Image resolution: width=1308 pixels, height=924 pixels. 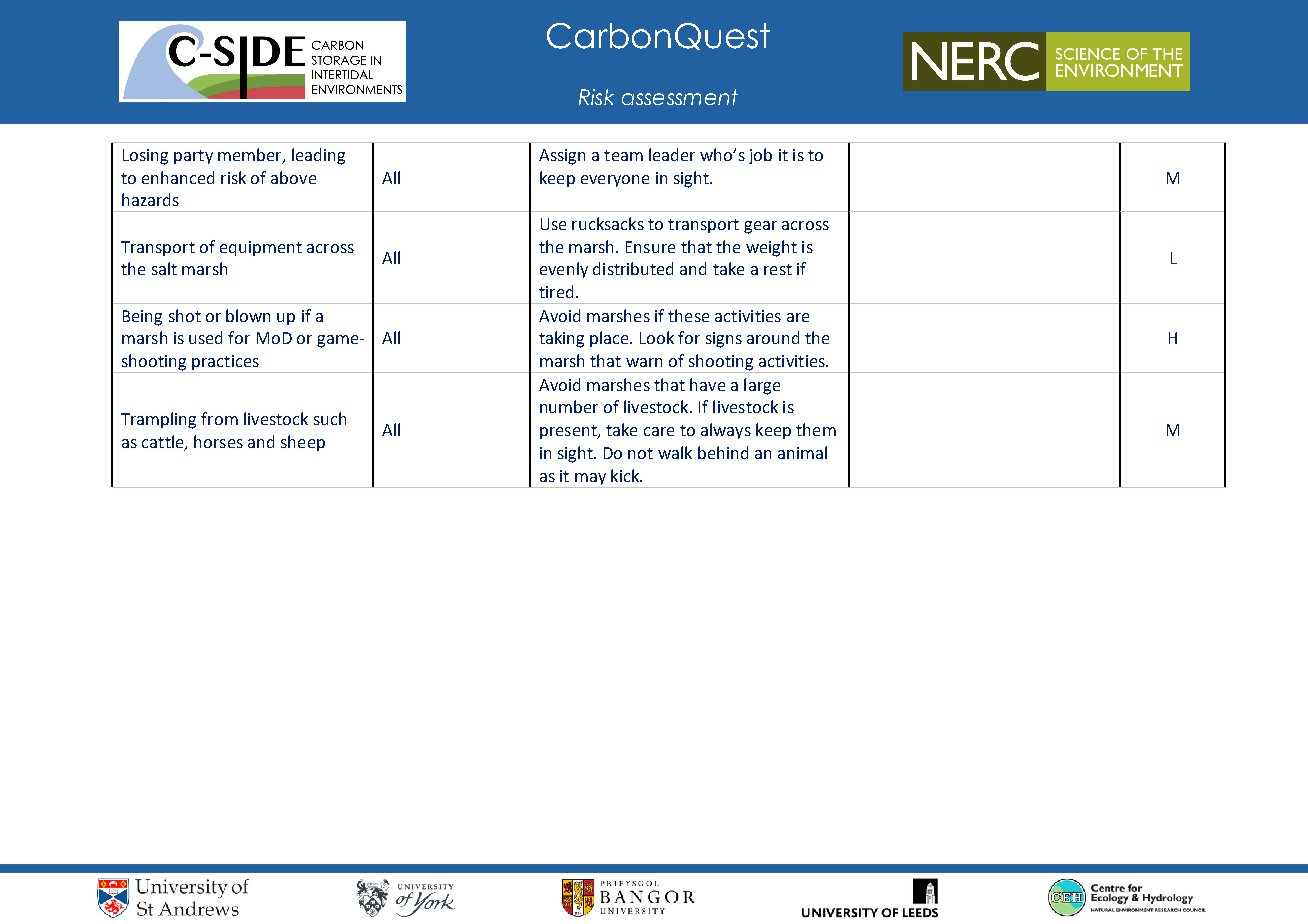 What do you see at coordinates (218, 441) in the document?
I see `horses` at bounding box center [218, 441].
